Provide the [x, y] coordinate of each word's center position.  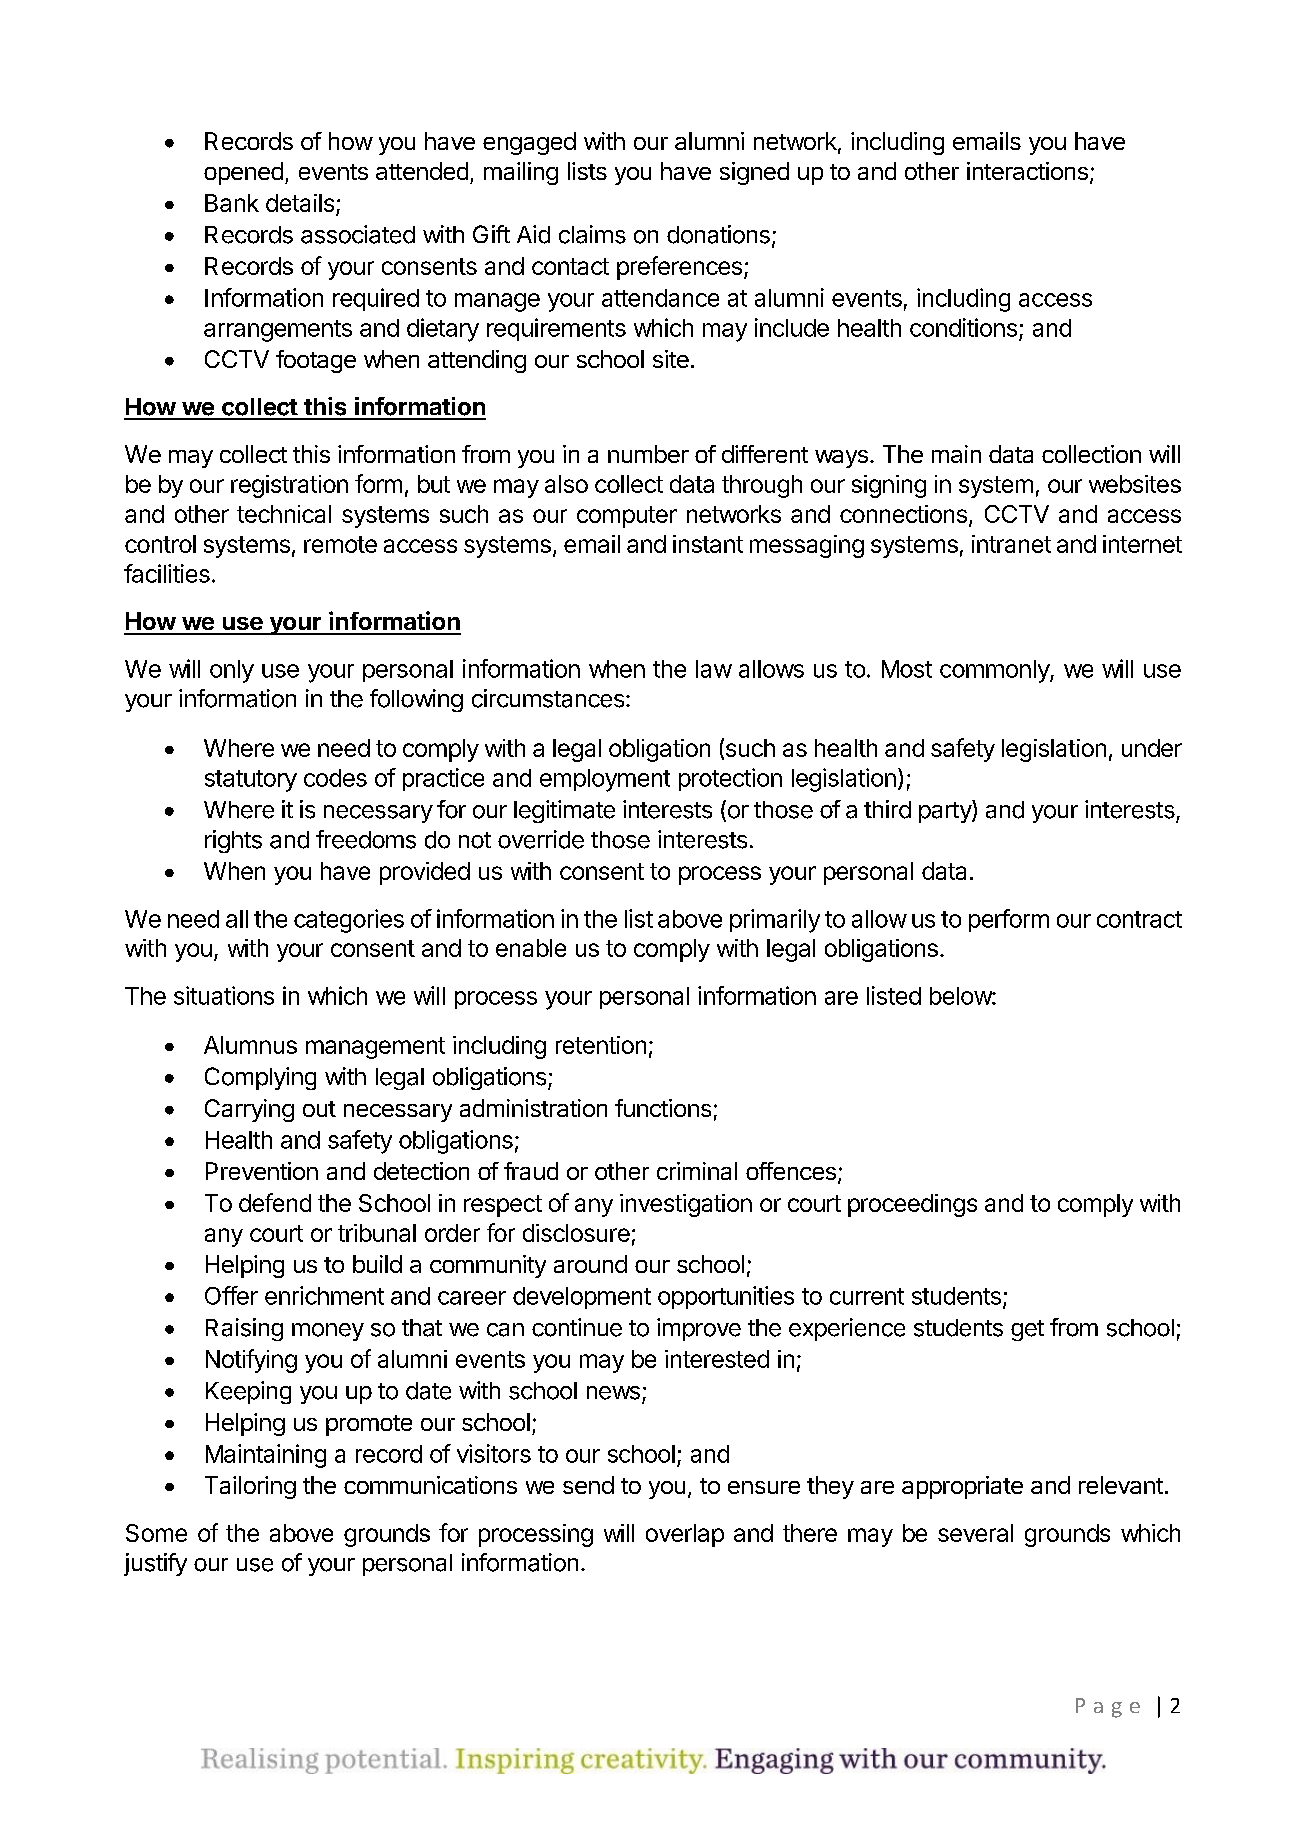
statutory [251, 781]
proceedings [912, 1205]
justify [155, 1564]
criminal [697, 1171]
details [300, 203]
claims [592, 234]
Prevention [262, 1171]
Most [907, 669]
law [714, 669]
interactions [1027, 171]
